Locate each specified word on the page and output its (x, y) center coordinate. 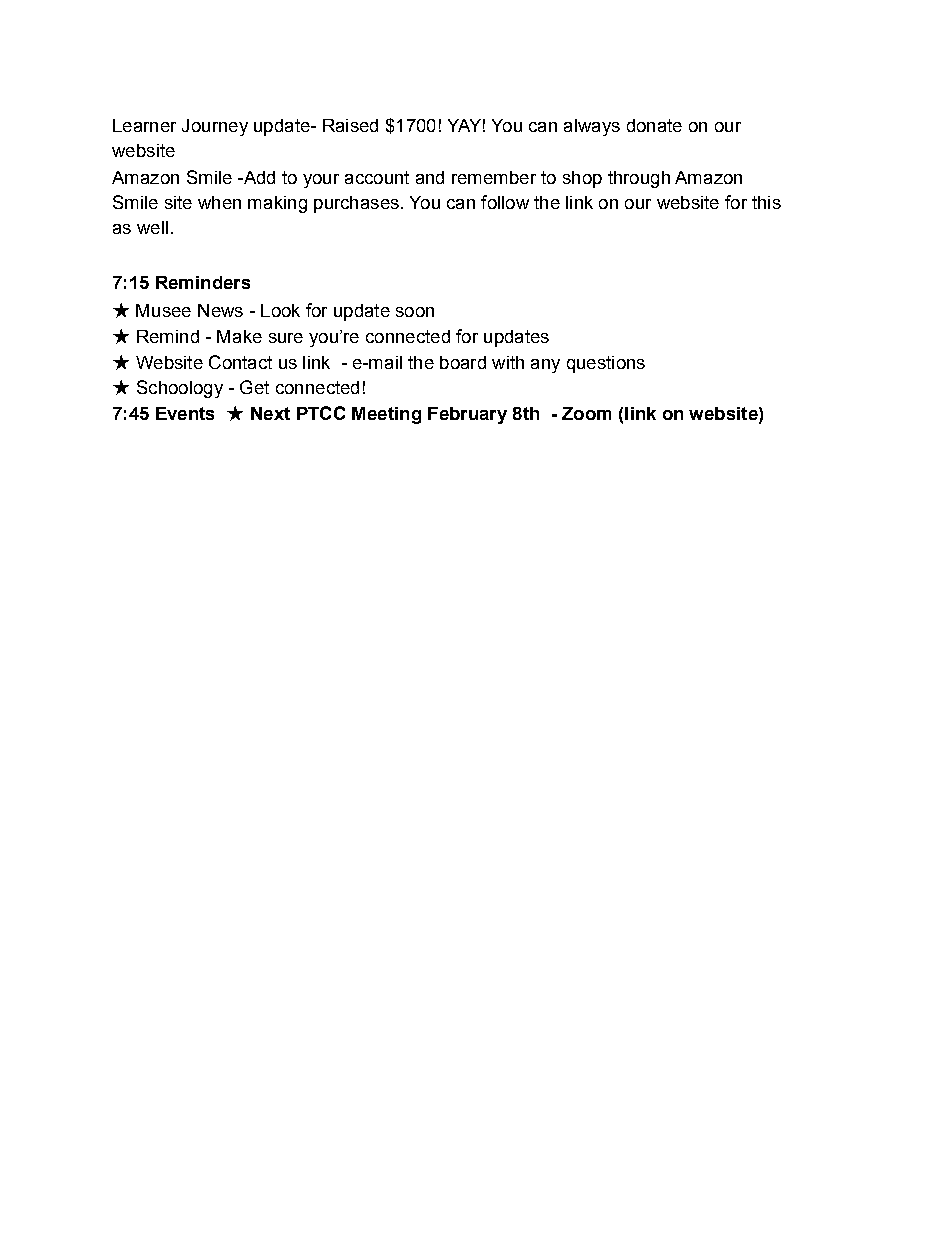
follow (505, 202)
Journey (215, 127)
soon (415, 312)
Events (185, 413)
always (592, 127)
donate (654, 125)
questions (606, 364)
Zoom (586, 413)
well (152, 227)
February (467, 415)
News (220, 310)
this (766, 202)
